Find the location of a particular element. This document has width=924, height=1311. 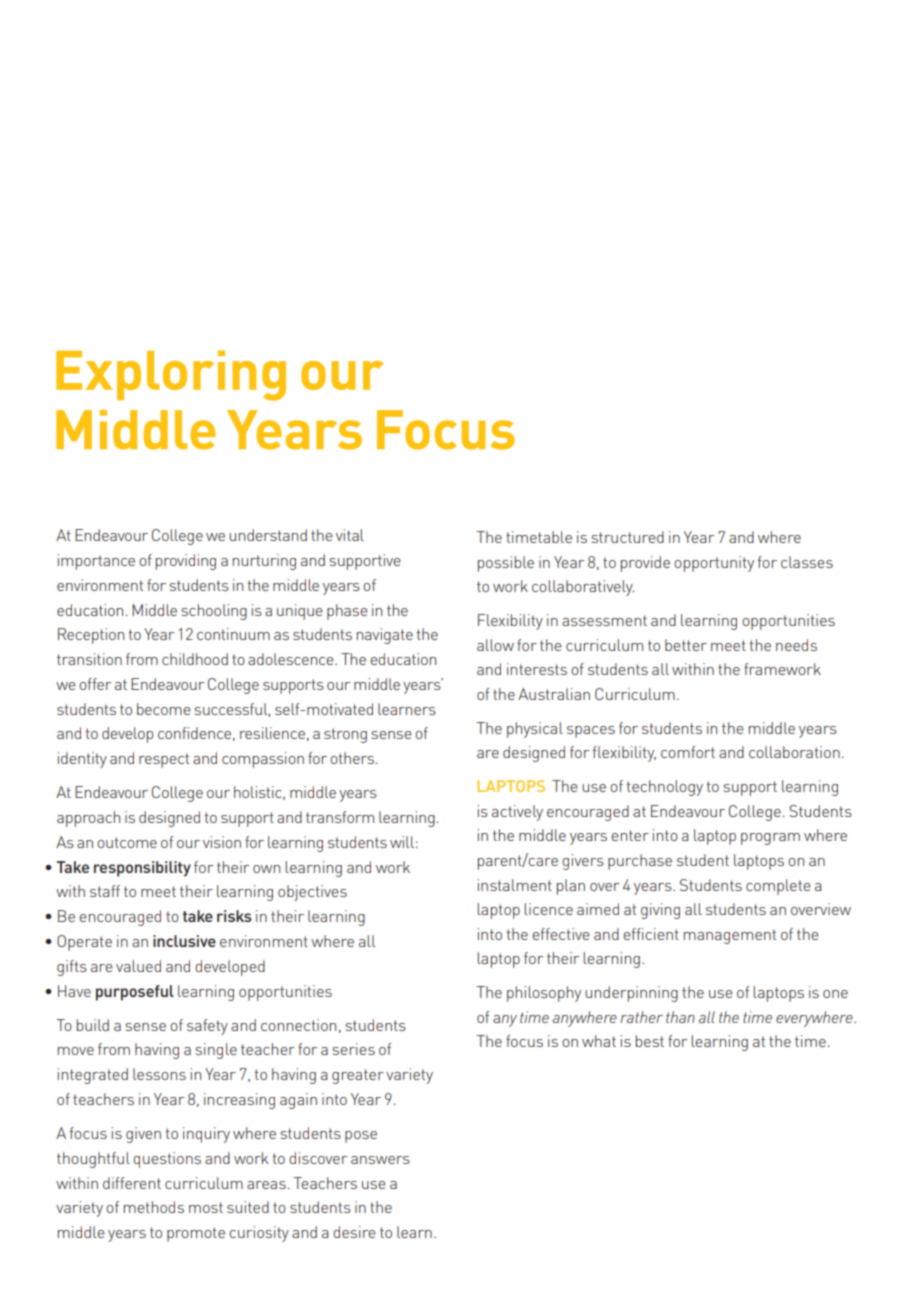

become is located at coordinates (164, 709).
